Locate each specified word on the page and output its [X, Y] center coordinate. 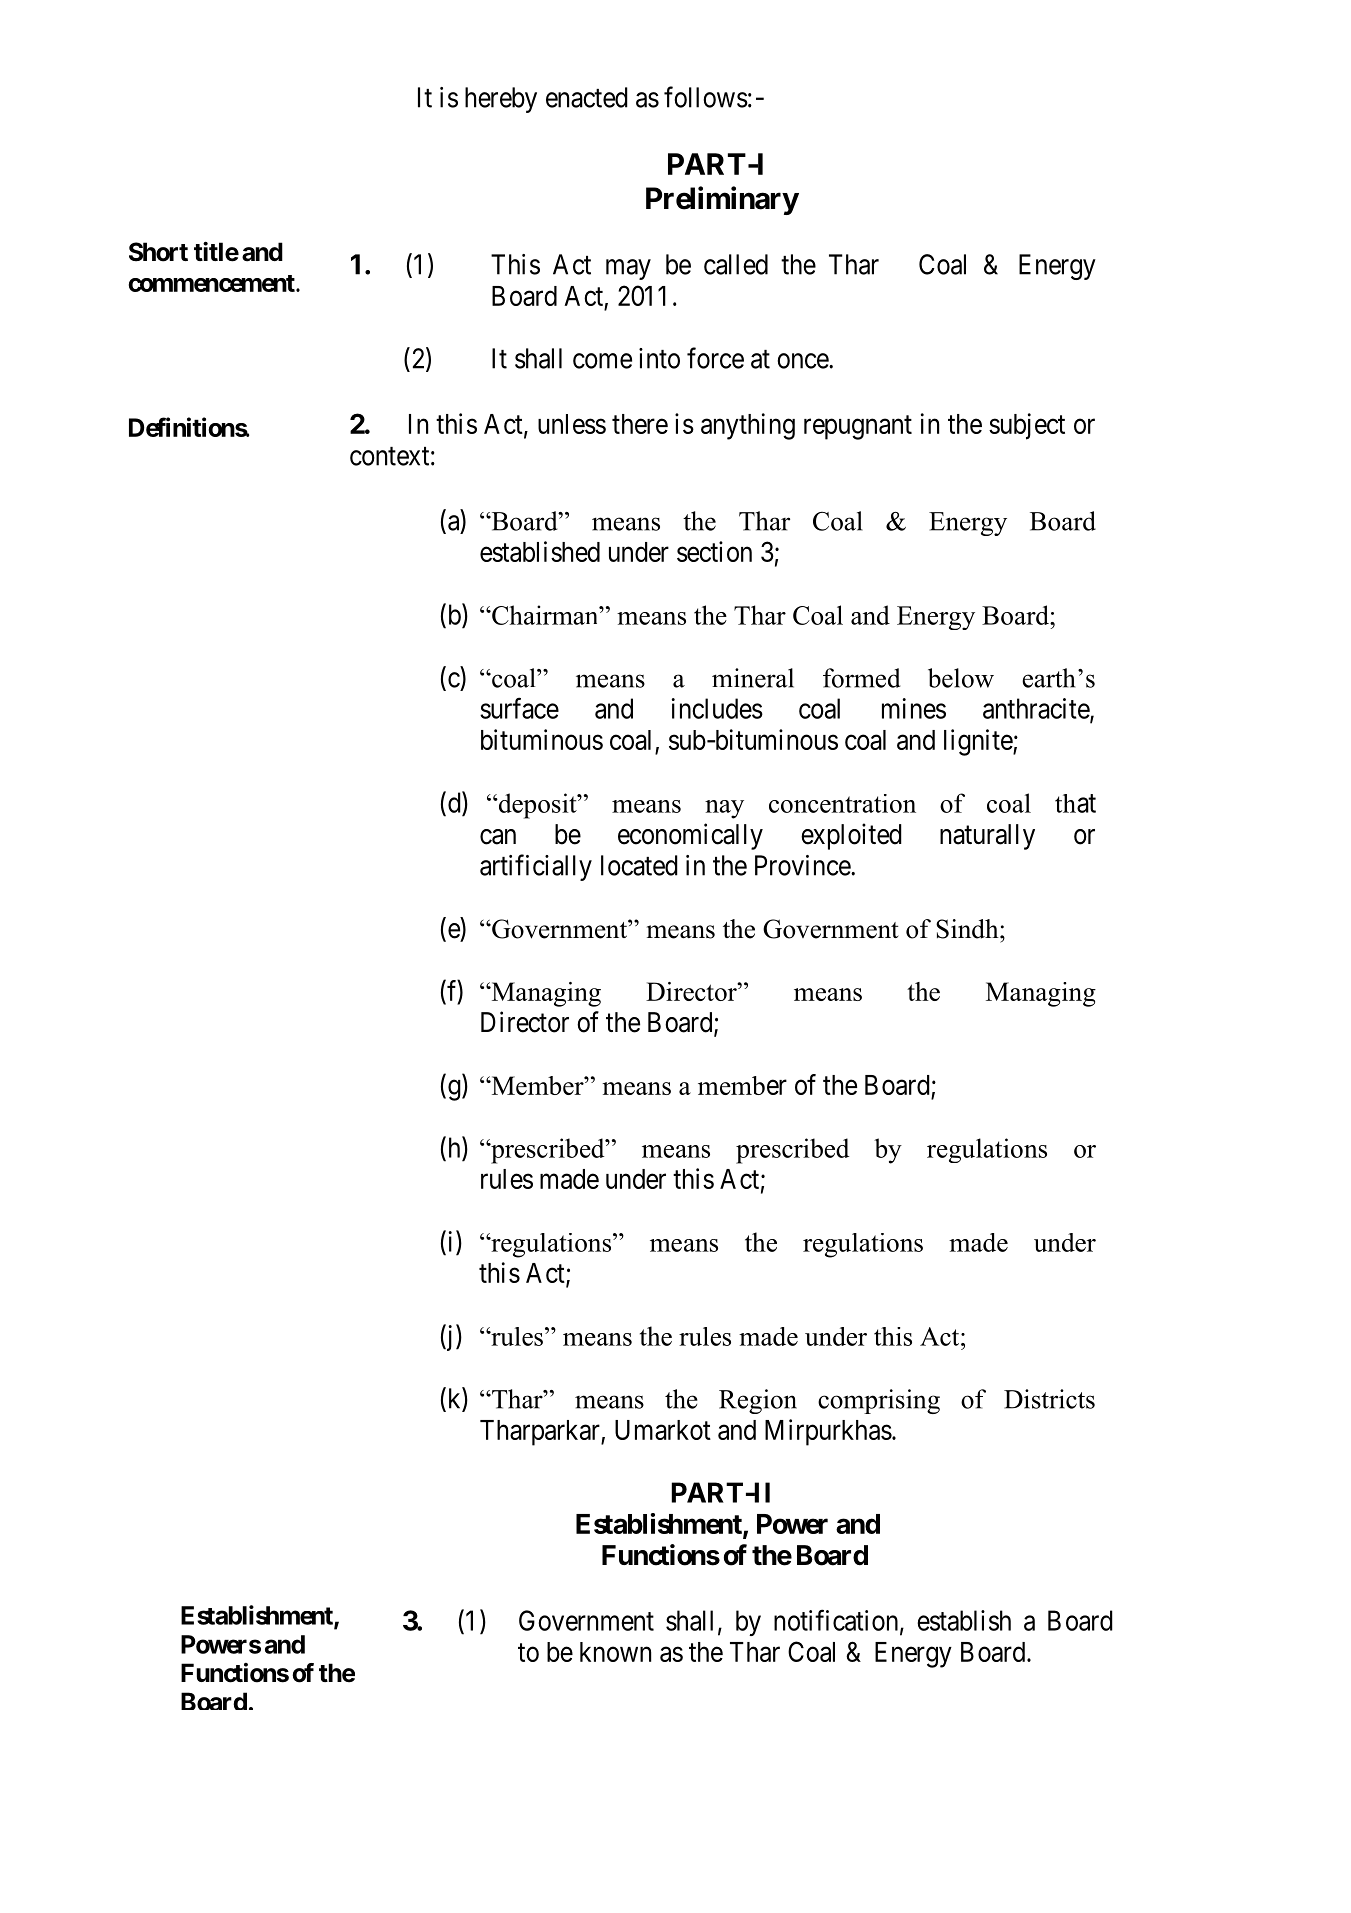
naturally [987, 837]
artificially [536, 867]
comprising [879, 1401]
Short [158, 252]
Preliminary [722, 200]
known [615, 1652]
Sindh [968, 929]
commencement [212, 283]
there [640, 424]
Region [758, 1401]
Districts [1049, 1399]
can [498, 837]
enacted [587, 97]
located [639, 865]
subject [1027, 426]
